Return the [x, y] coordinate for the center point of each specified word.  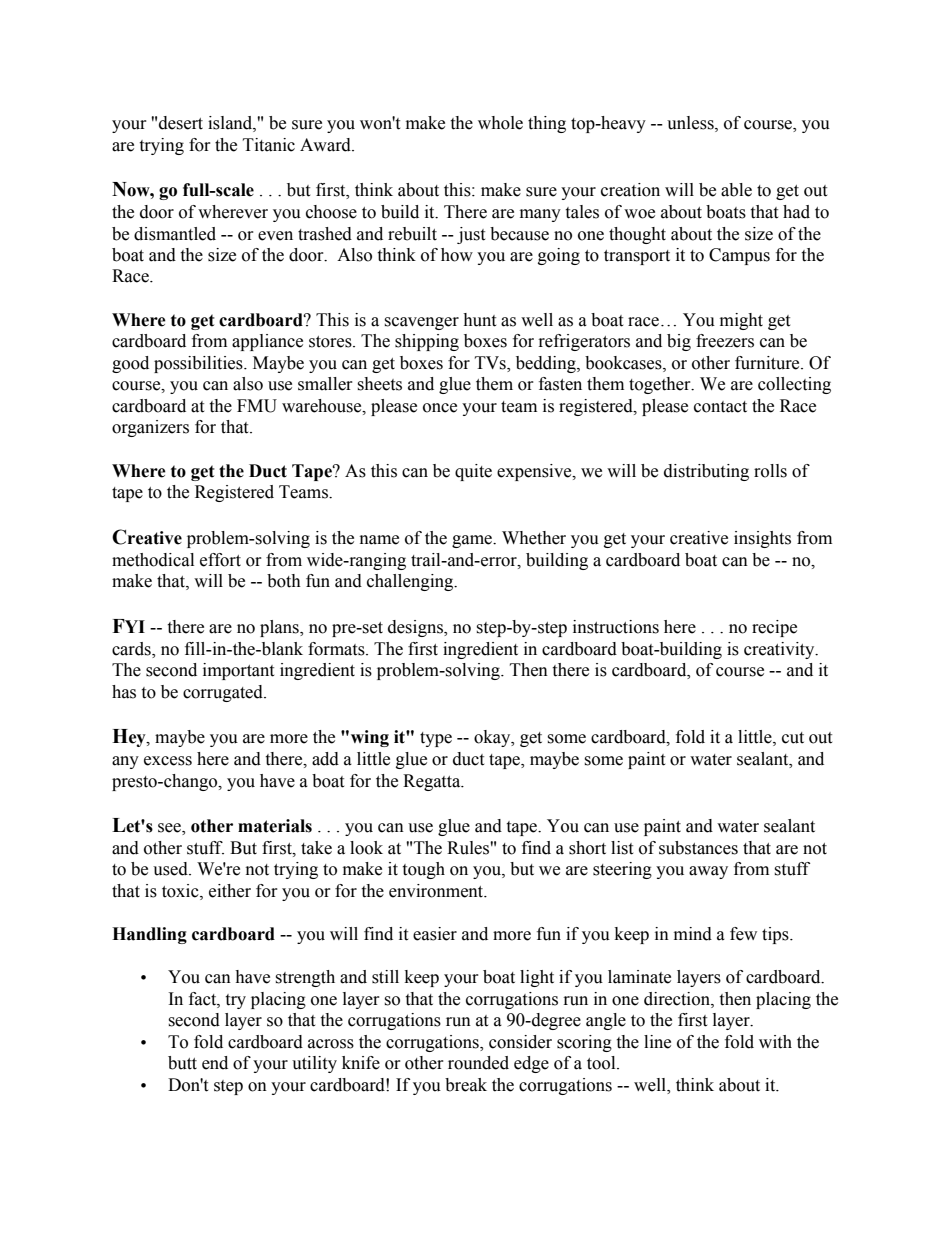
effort [220, 560]
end [215, 1063]
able [736, 190]
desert [181, 123]
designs [416, 628]
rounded [478, 1063]
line [657, 1042]
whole [500, 123]
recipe [774, 628]
